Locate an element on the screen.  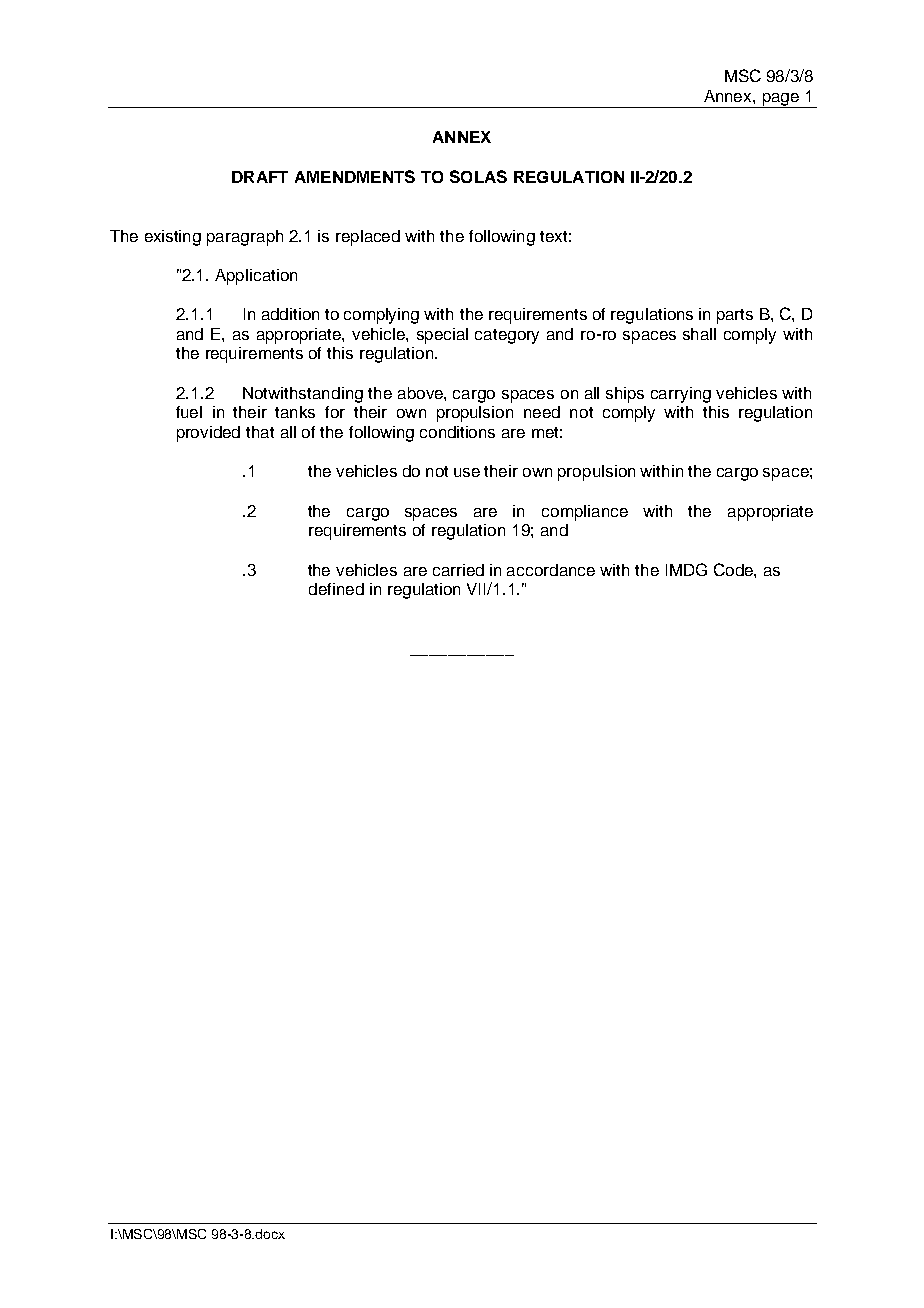
page is located at coordinates (780, 100).
